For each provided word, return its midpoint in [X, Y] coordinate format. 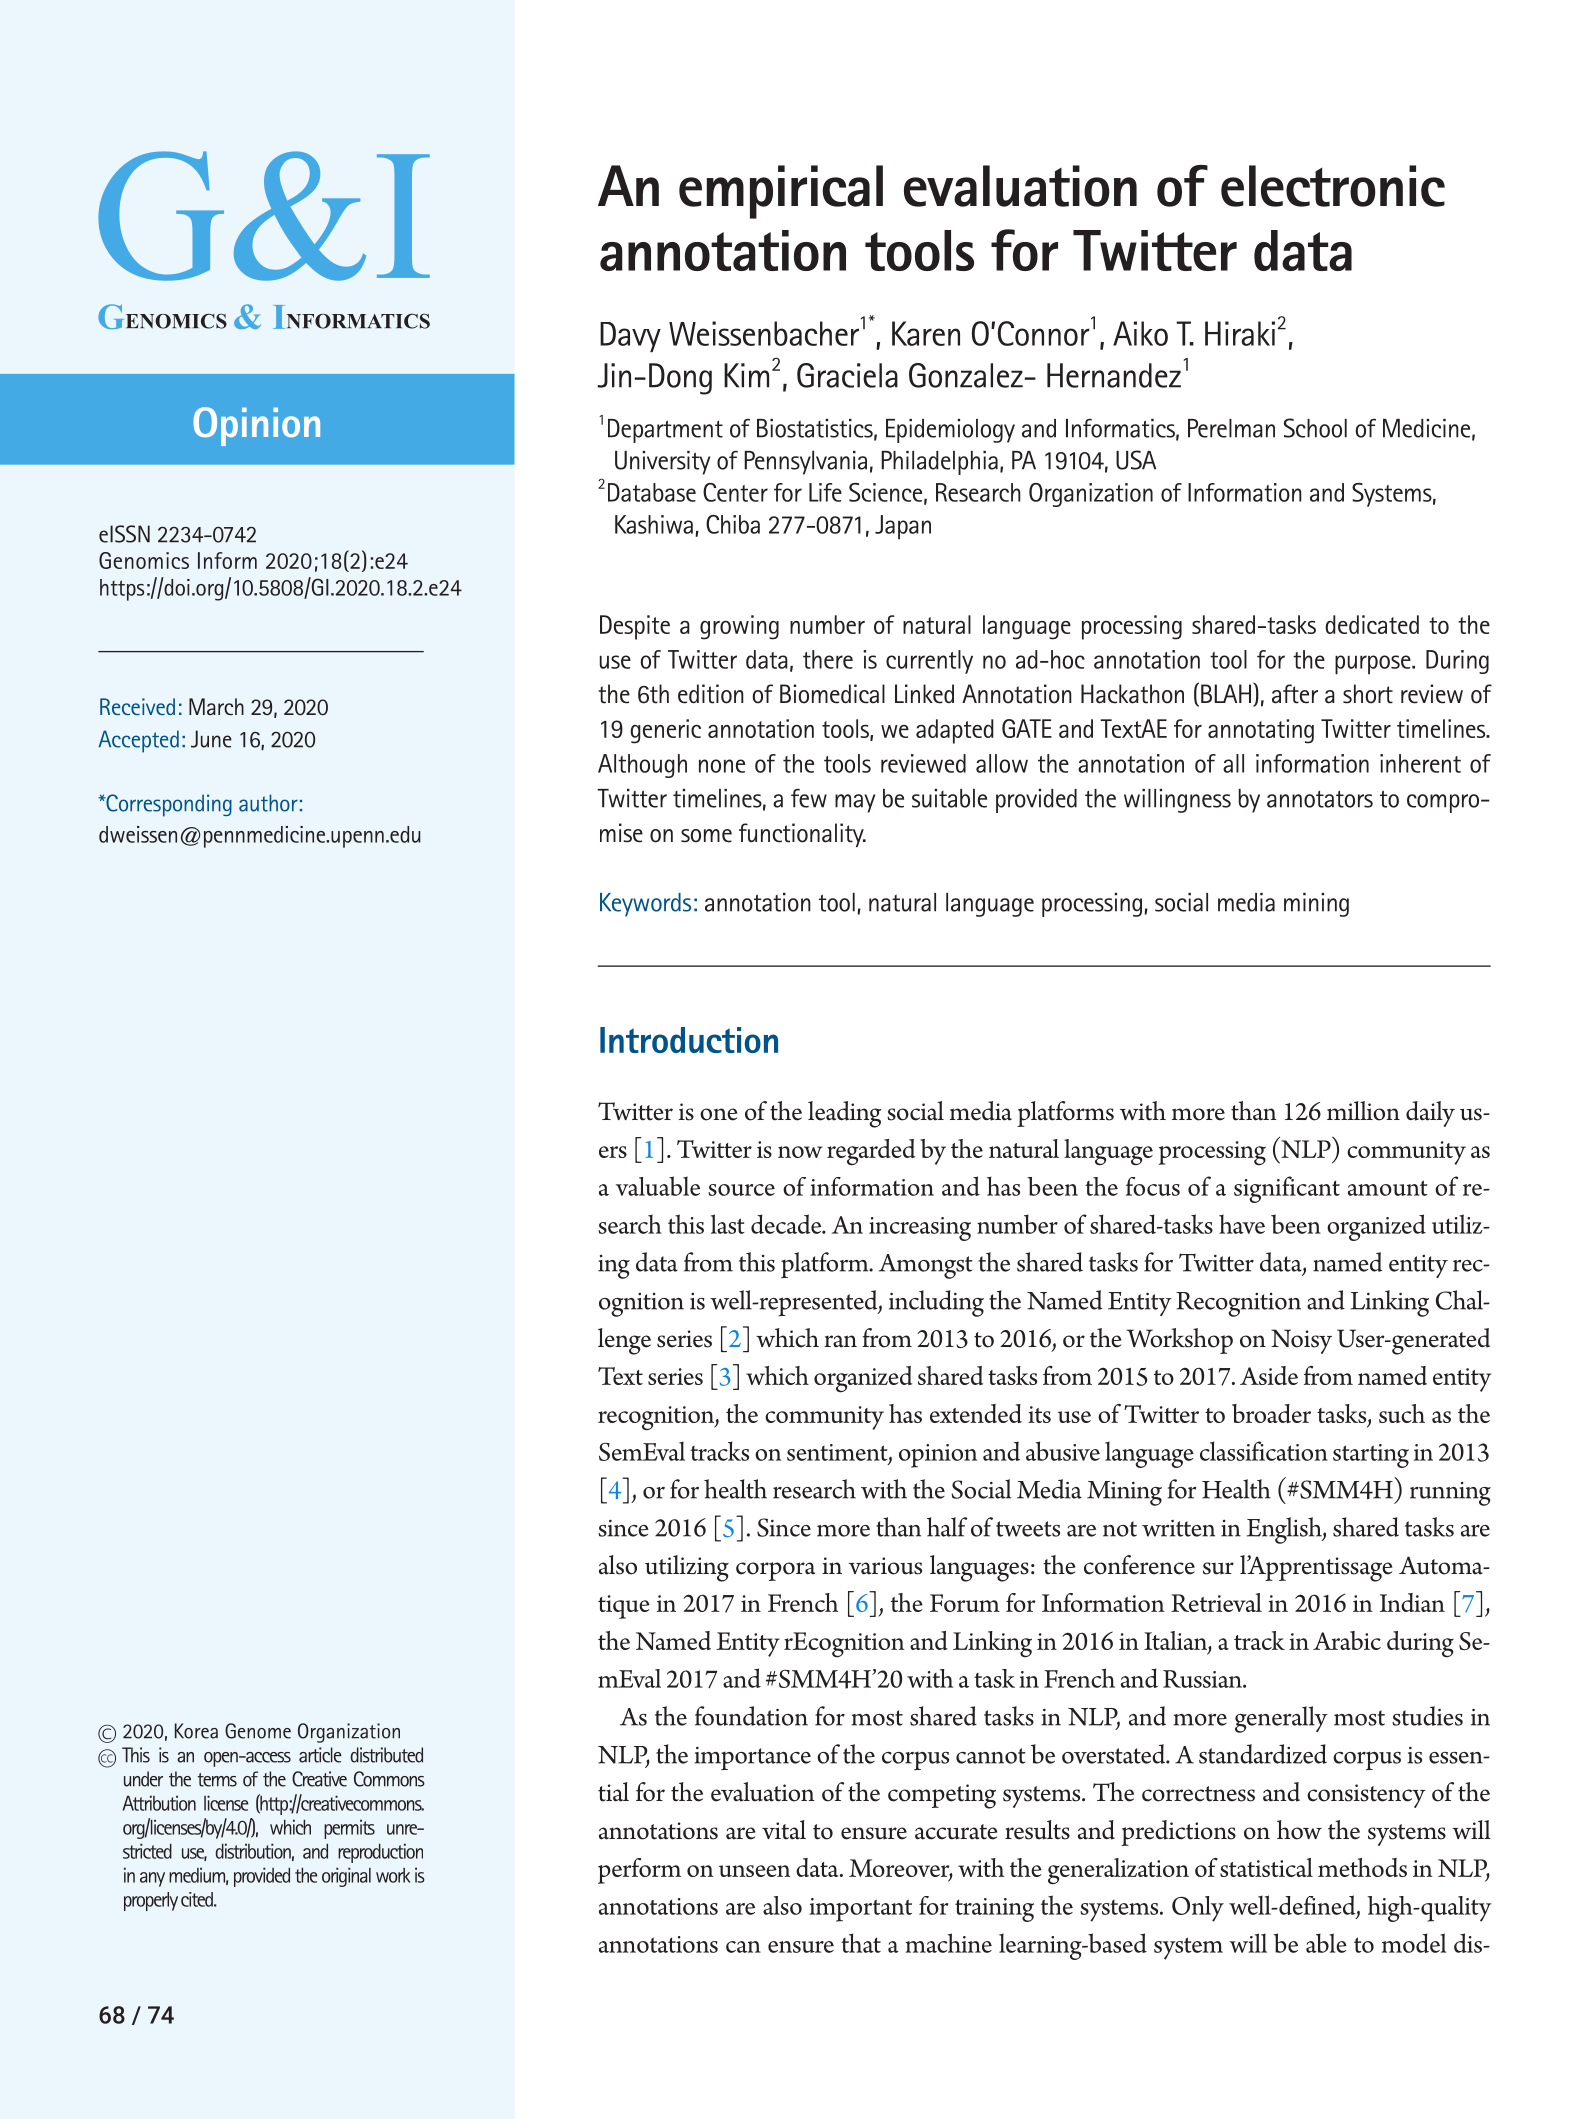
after [1295, 694]
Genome [258, 1731]
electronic [1333, 186]
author [268, 803]
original [346, 1877]
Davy [630, 337]
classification [1264, 1451]
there [828, 659]
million [1363, 1111]
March [216, 707]
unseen [755, 1871]
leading [844, 1114]
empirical [781, 192]
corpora [775, 1571]
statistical [1266, 1867]
